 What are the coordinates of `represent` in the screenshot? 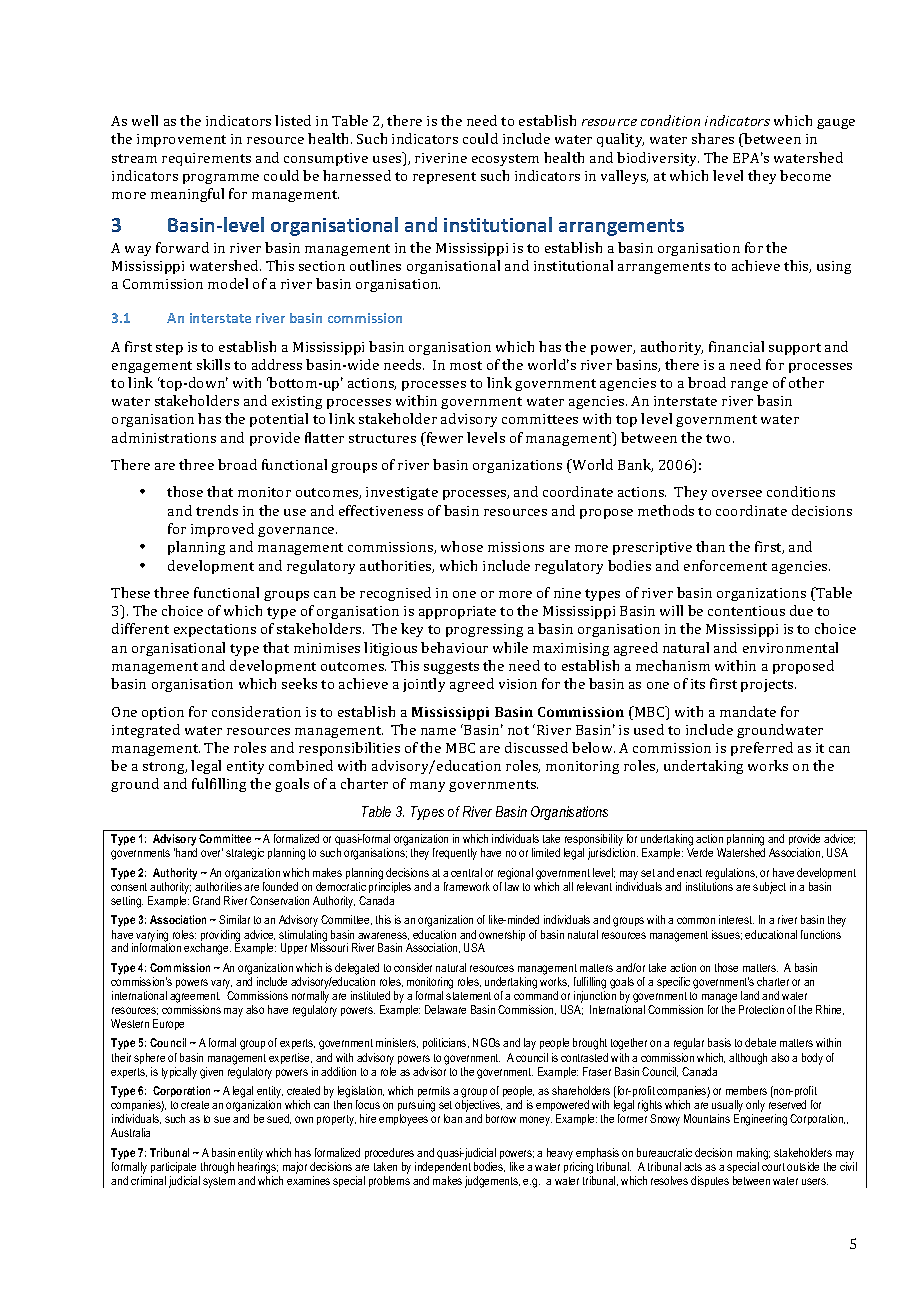 It's located at (444, 178).
